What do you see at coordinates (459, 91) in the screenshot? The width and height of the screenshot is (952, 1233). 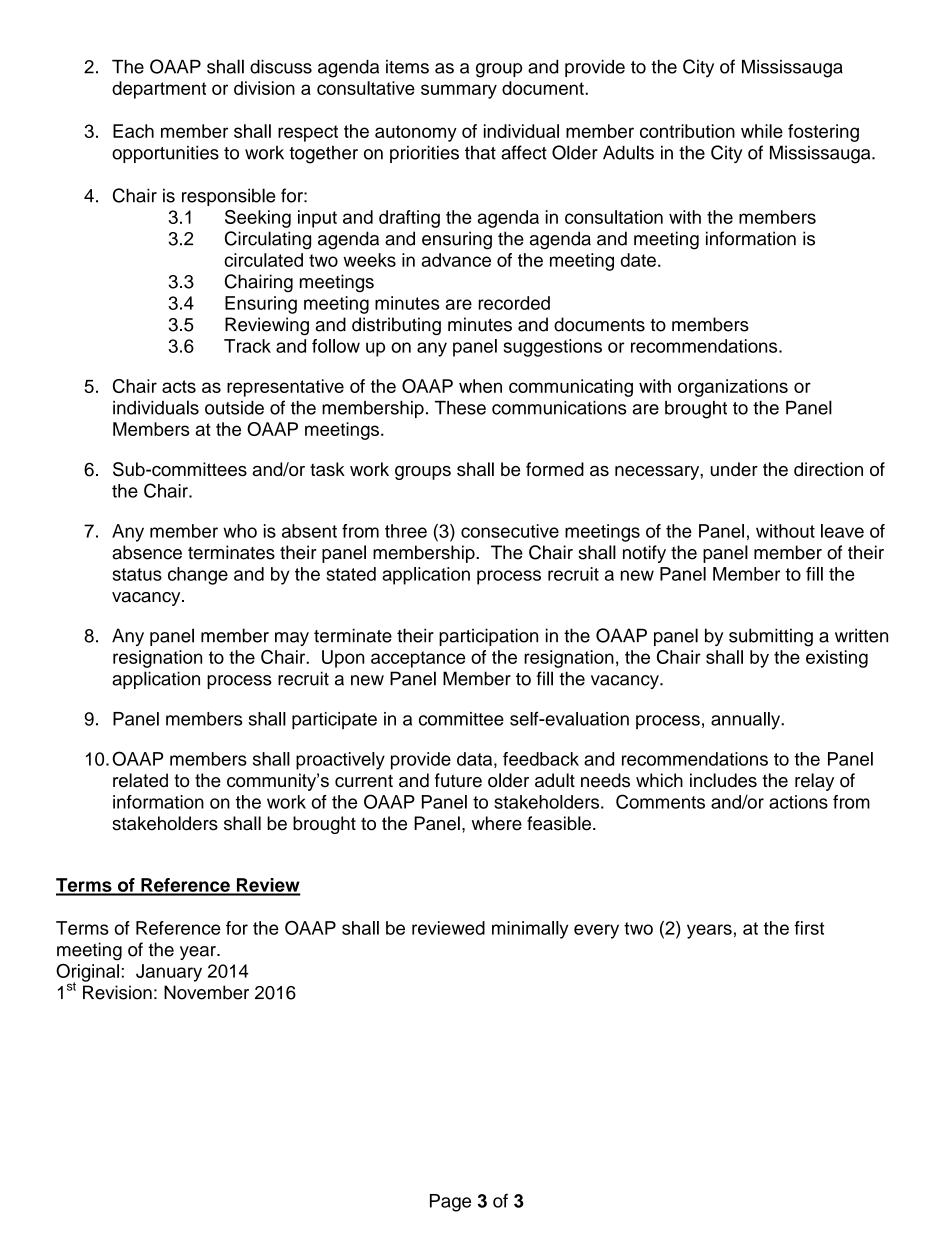 I see `summary` at bounding box center [459, 91].
